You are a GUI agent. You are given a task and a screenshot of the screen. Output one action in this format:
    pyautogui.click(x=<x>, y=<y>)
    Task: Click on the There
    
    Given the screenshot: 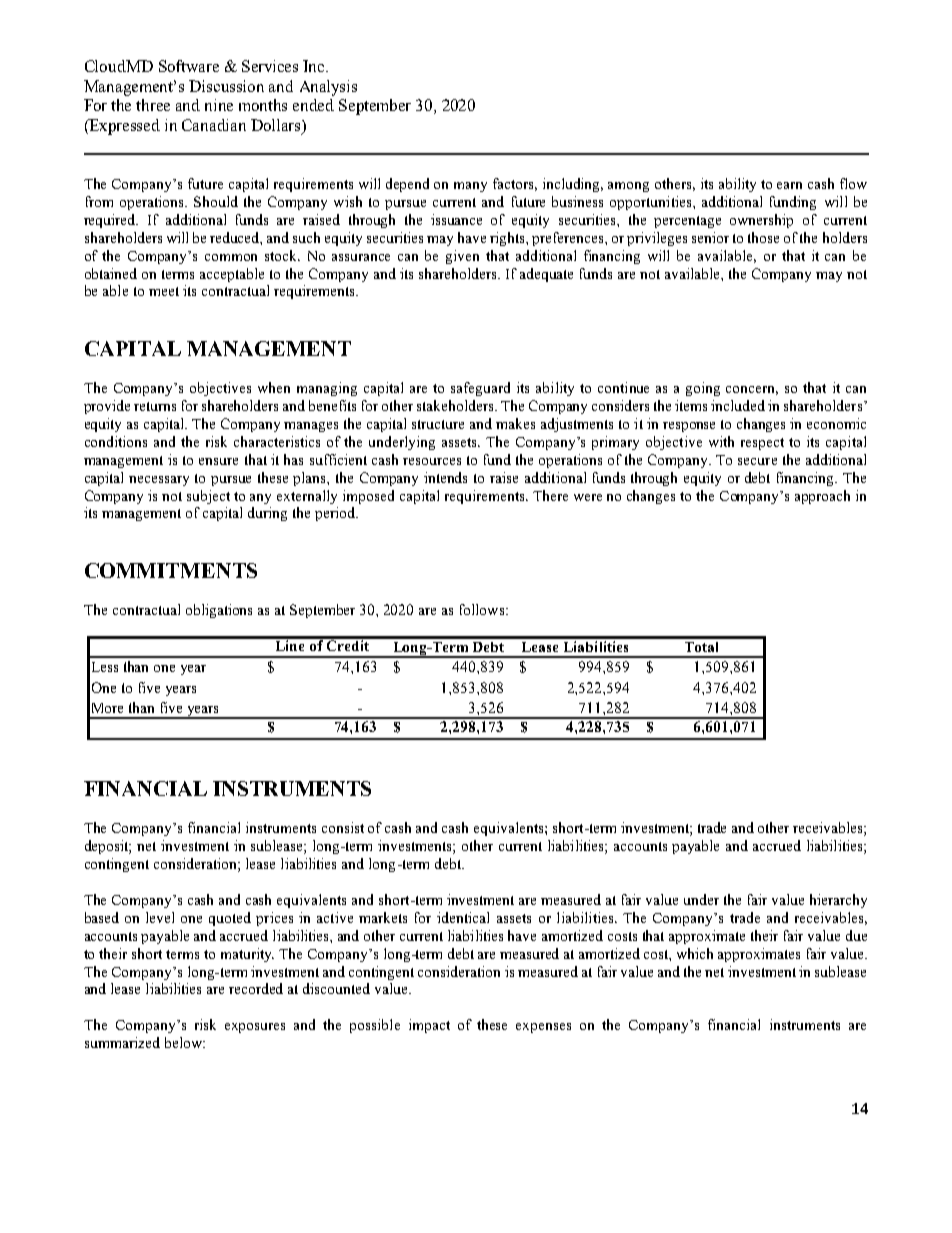 What is the action you would take?
    pyautogui.click(x=550, y=495)
